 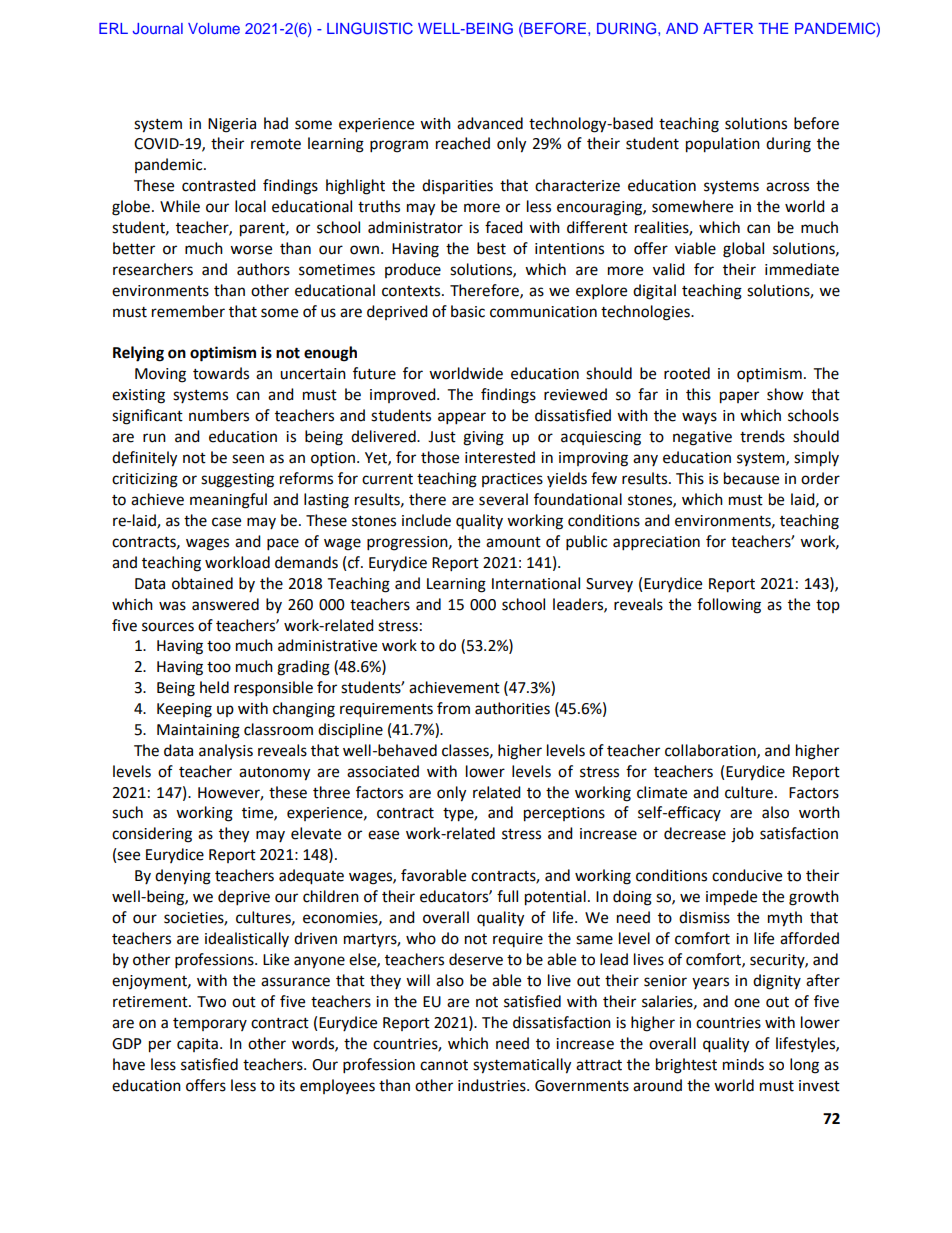 I want to click on appear, so click(x=462, y=418).
